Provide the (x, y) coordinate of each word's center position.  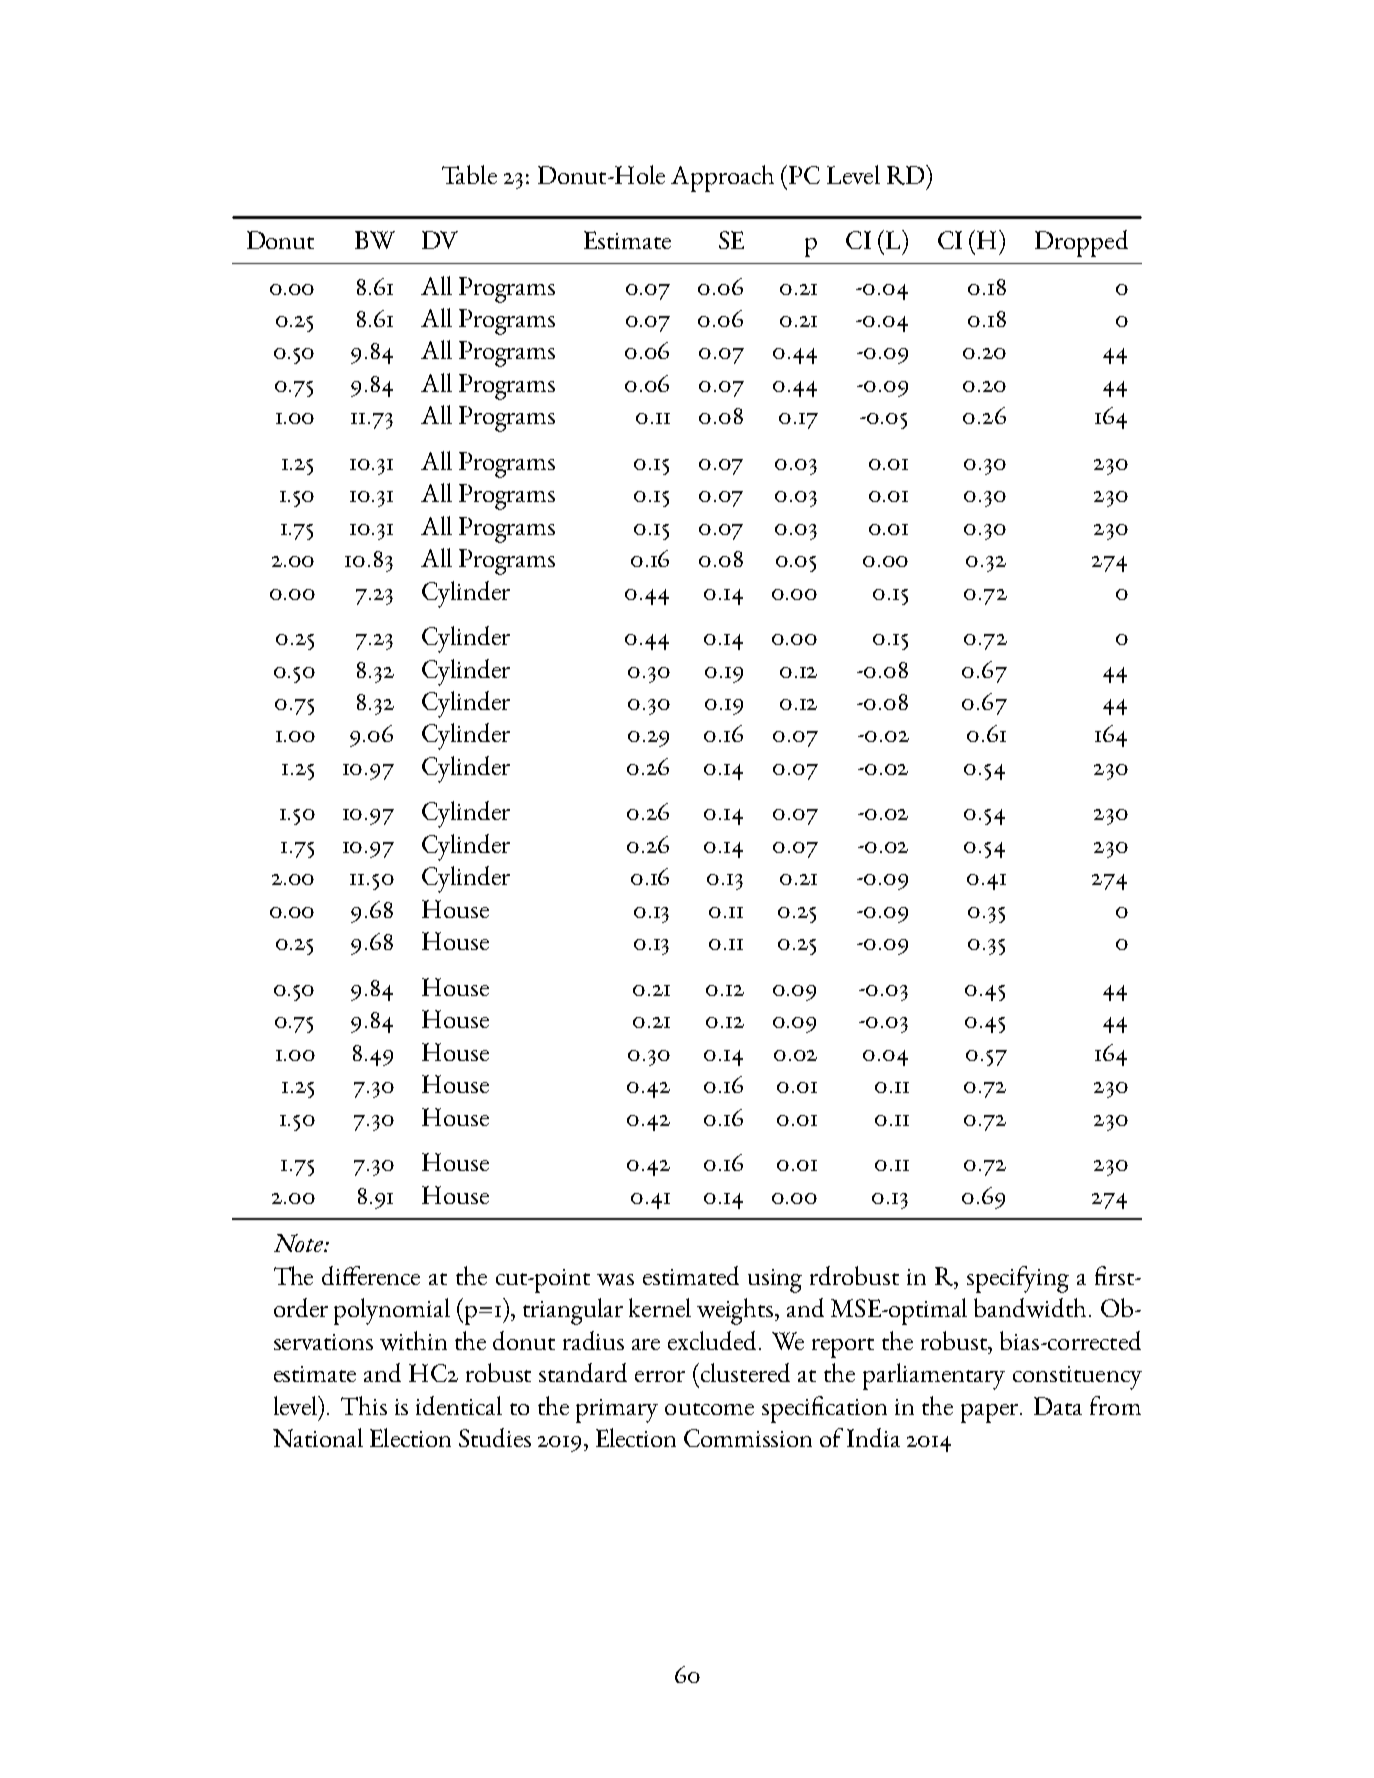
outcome (709, 1409)
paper (991, 1413)
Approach (722, 178)
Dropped (1081, 243)
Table (469, 174)
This (364, 1405)
